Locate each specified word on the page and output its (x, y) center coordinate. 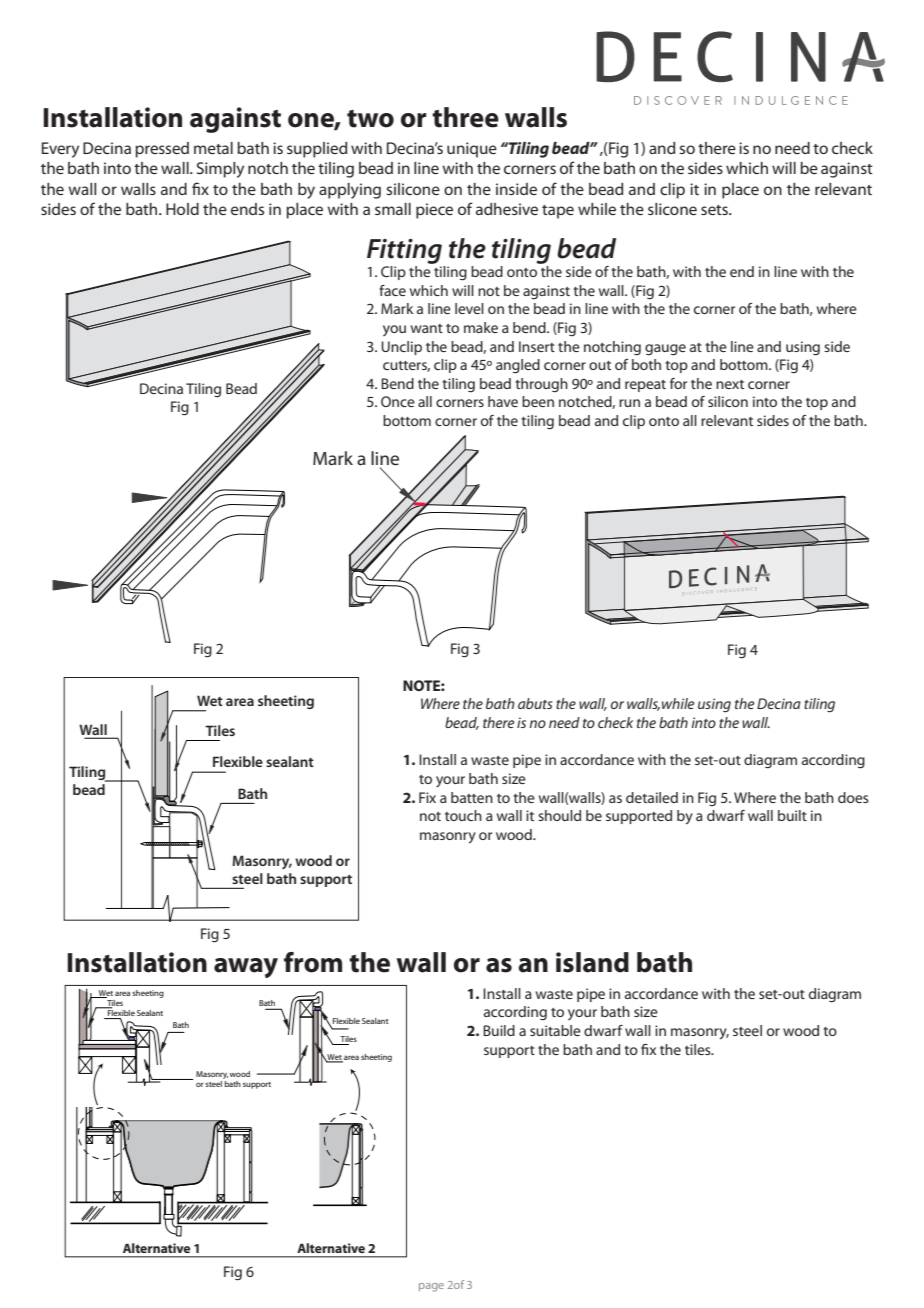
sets (716, 210)
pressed (162, 150)
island (592, 962)
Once (398, 401)
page (431, 1287)
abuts (535, 703)
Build (499, 1030)
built (792, 815)
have (503, 401)
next (730, 384)
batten (472, 797)
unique (472, 150)
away (246, 968)
